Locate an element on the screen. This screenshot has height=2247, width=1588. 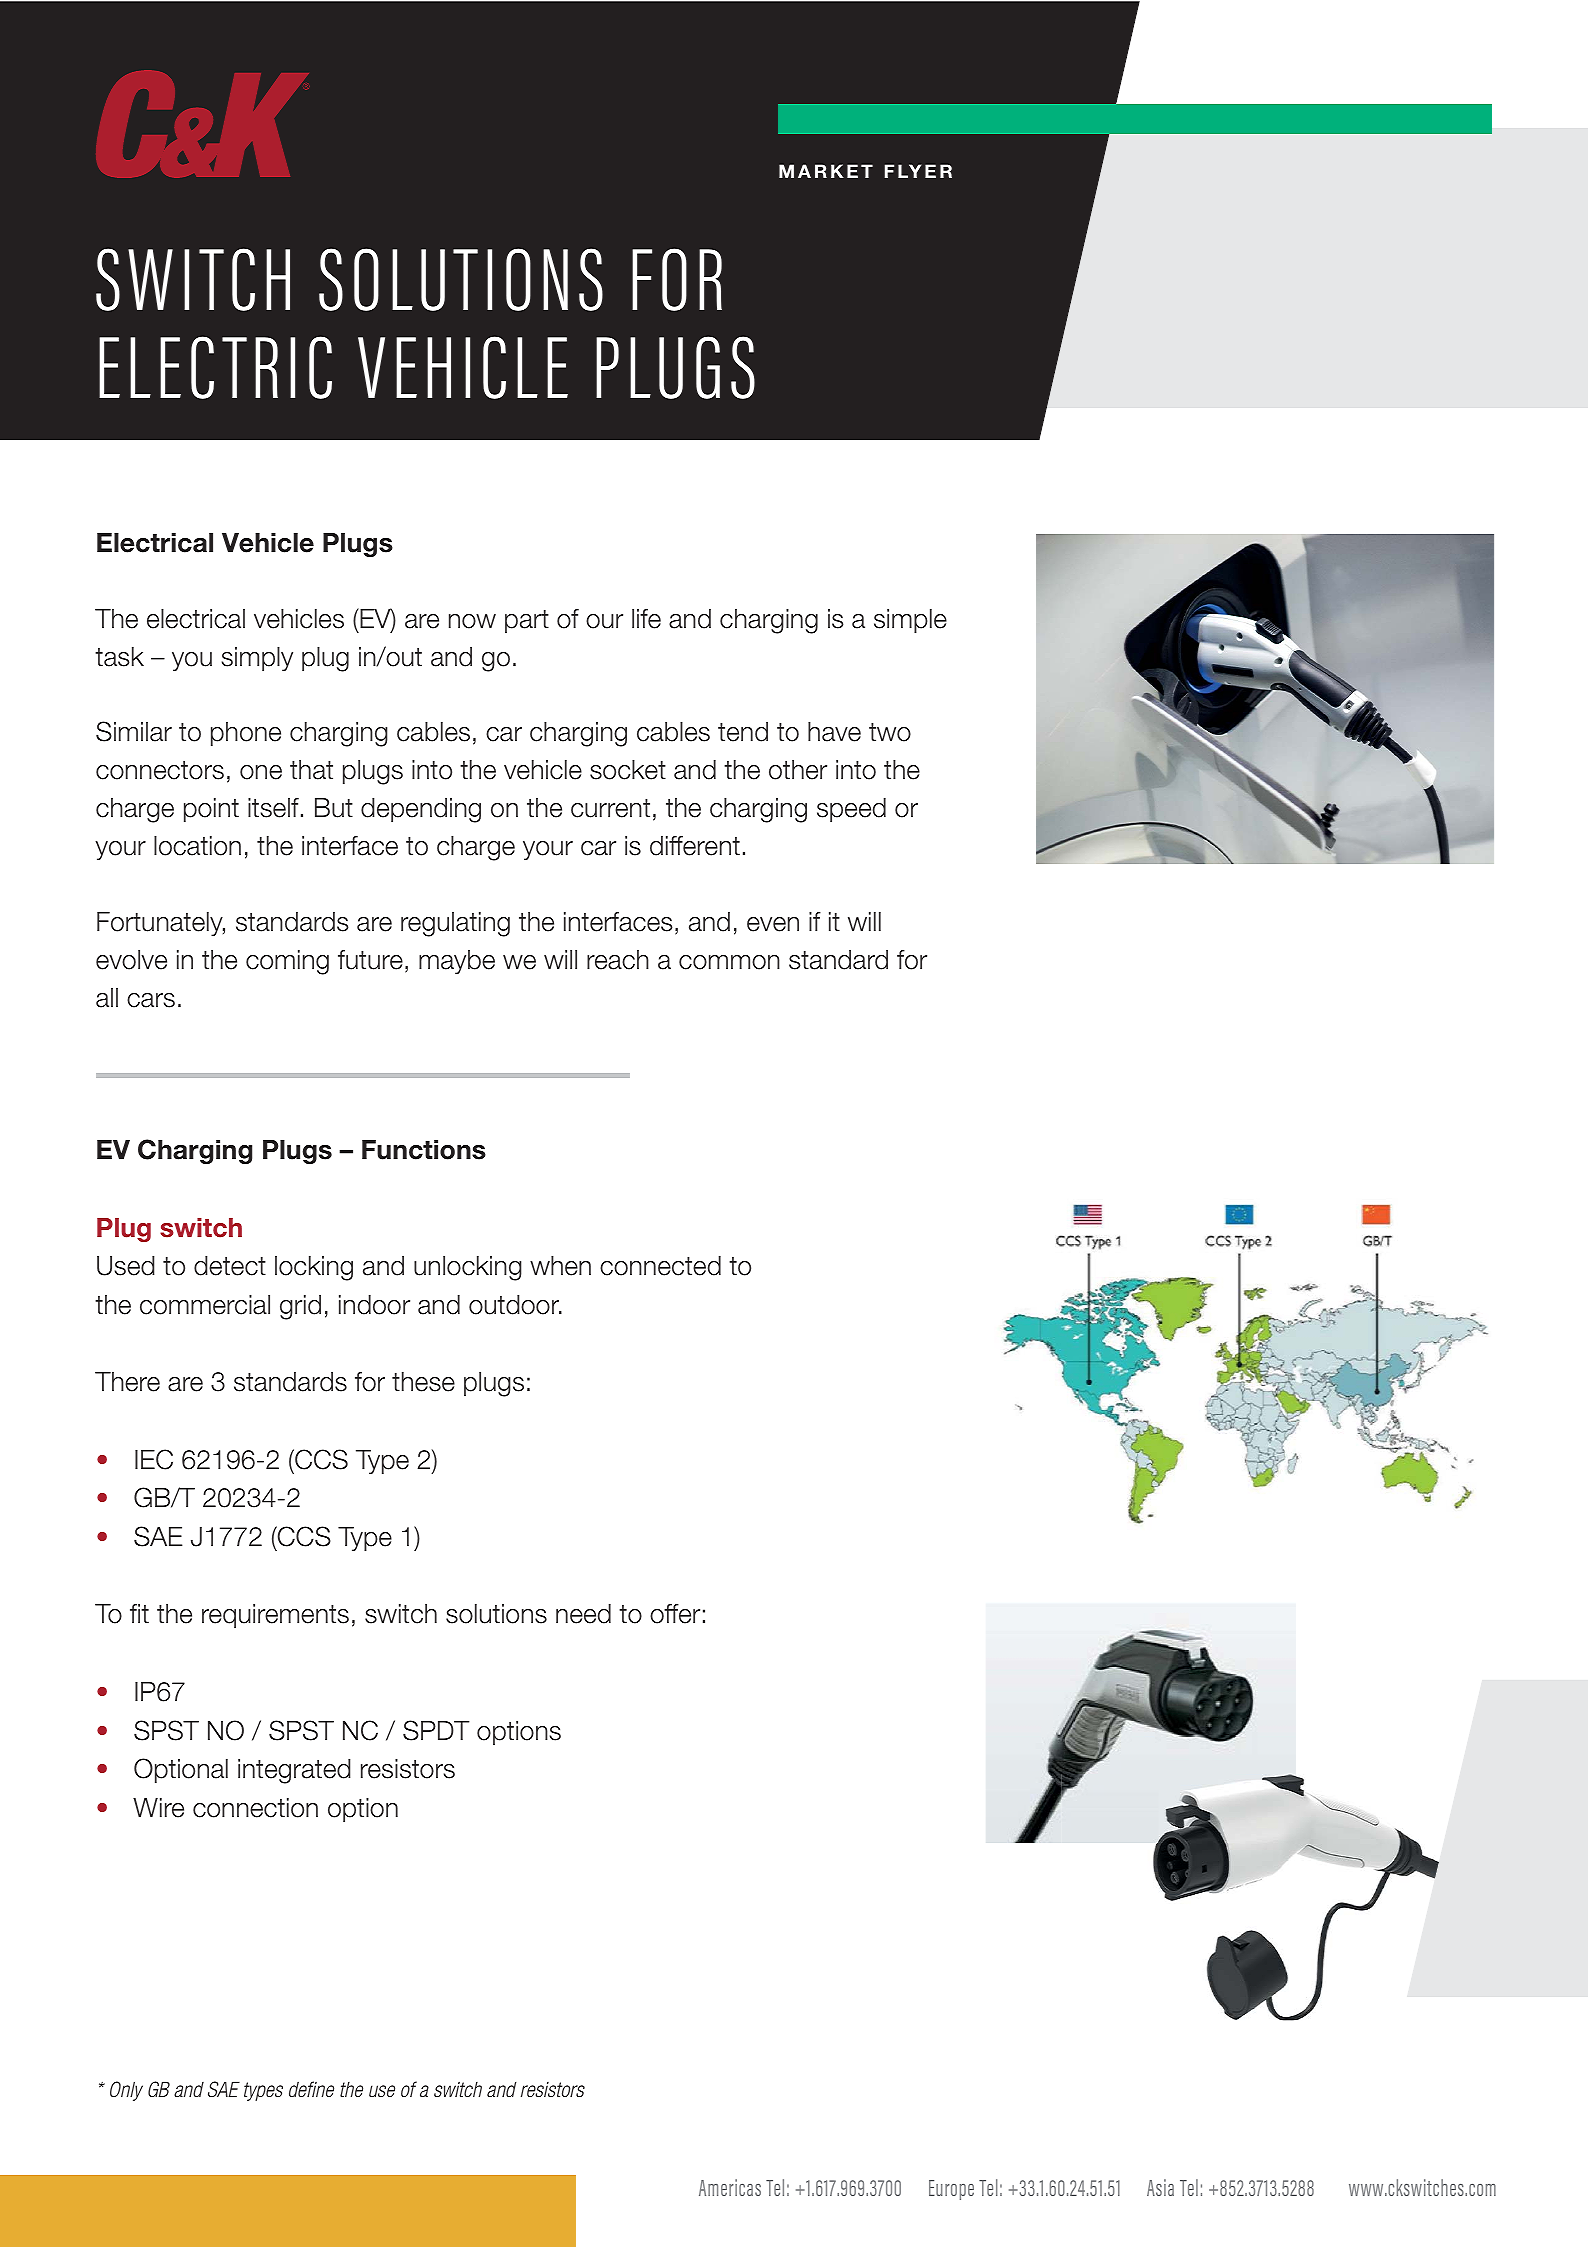
life is located at coordinates (646, 619).
